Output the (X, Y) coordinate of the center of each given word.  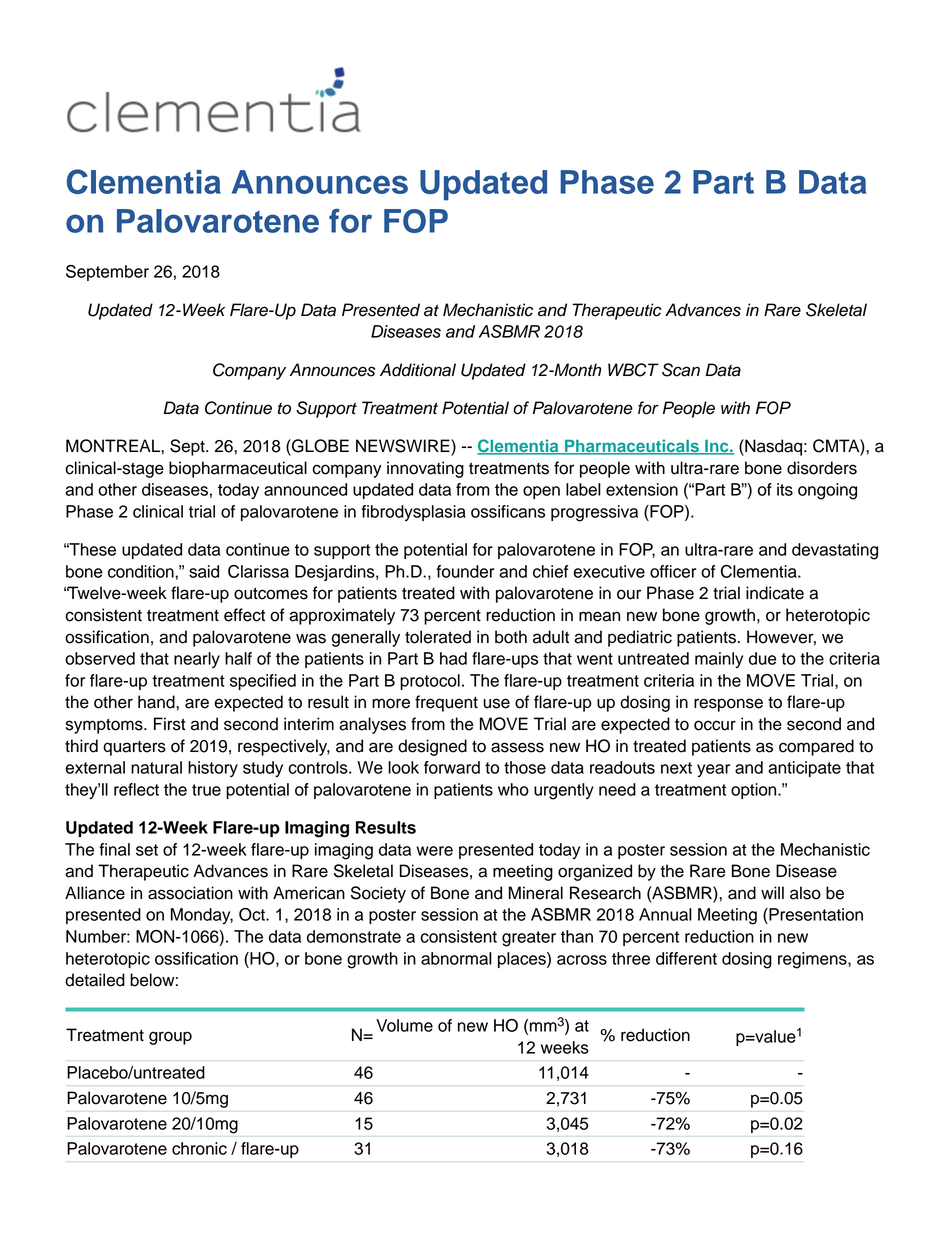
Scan (681, 370)
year (713, 770)
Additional (418, 370)
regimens (813, 960)
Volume (404, 1025)
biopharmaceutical (238, 469)
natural (156, 767)
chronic (199, 1148)
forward (452, 767)
